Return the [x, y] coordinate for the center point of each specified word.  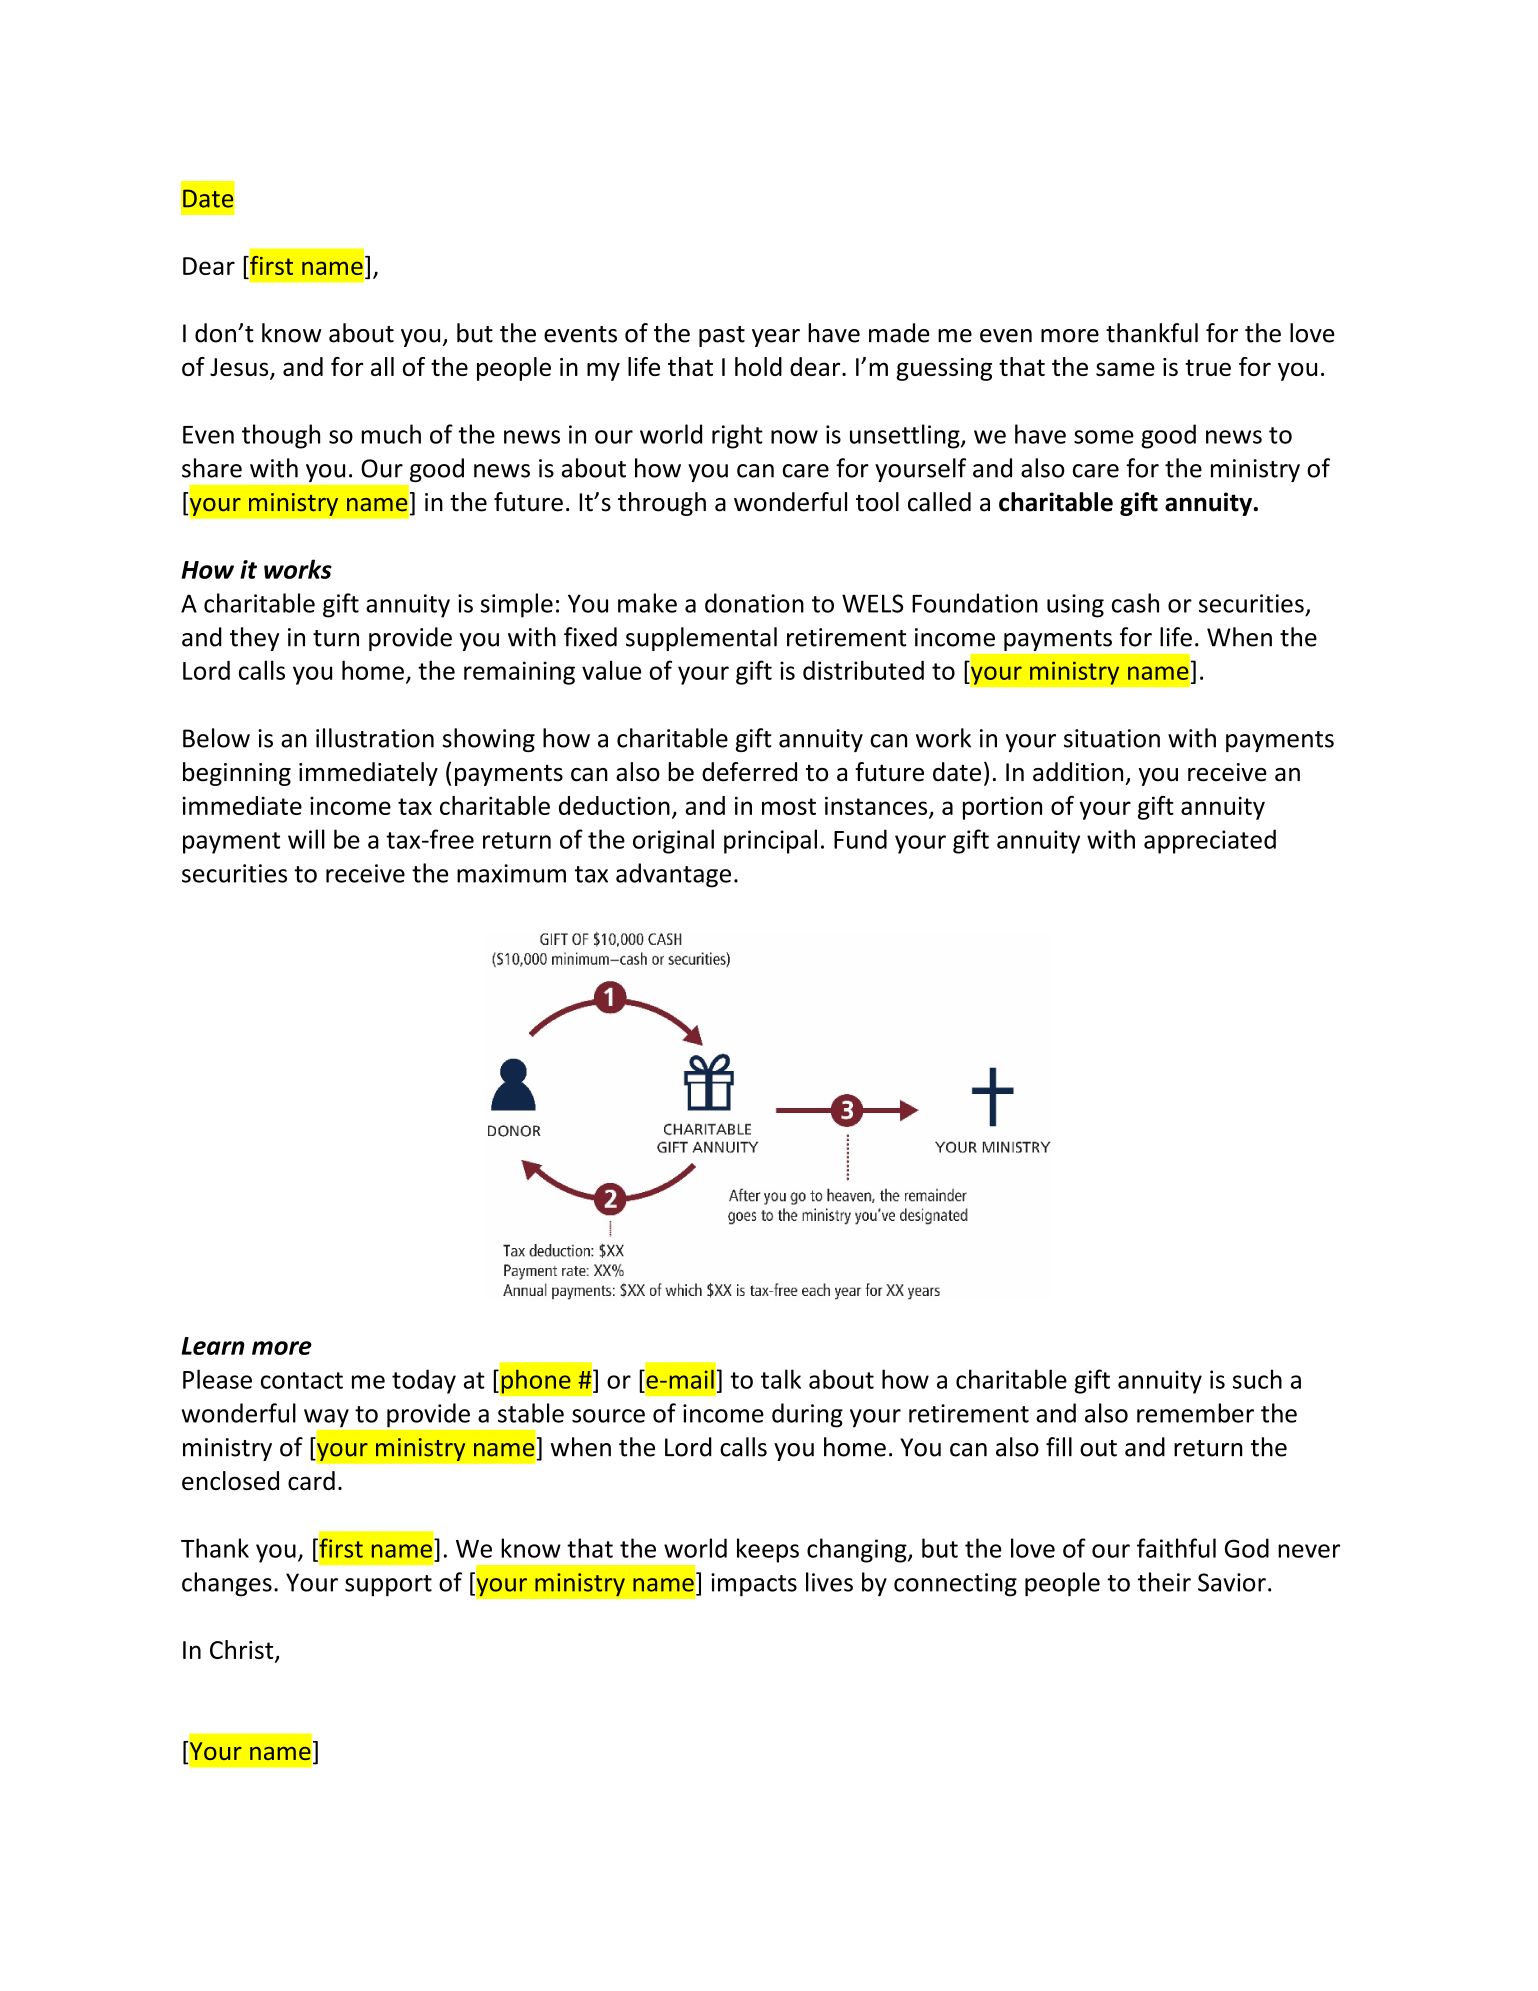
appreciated [1210, 841]
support [388, 1586]
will [306, 839]
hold [758, 366]
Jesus [240, 368]
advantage [673, 875]
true [1208, 367]
